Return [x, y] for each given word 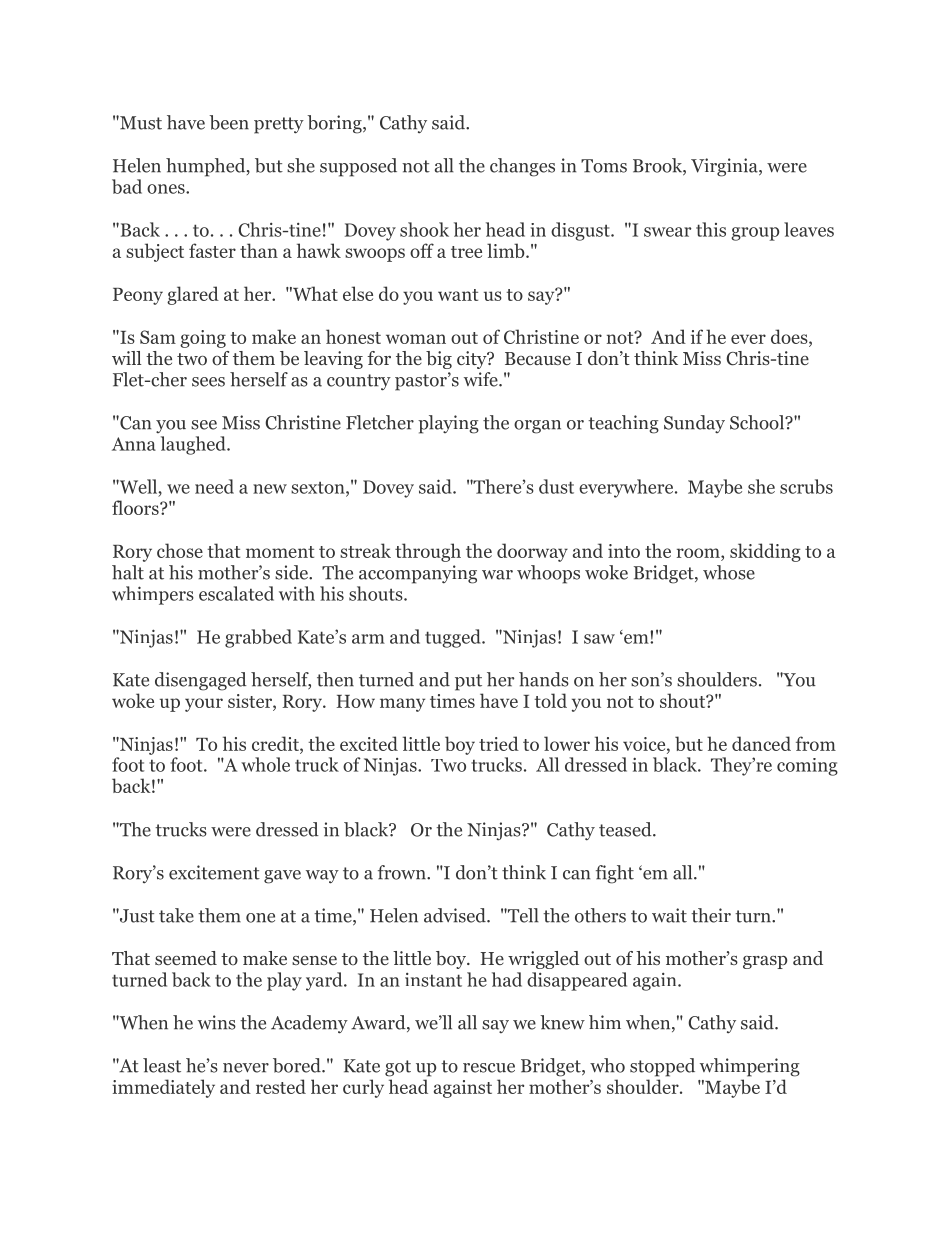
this [711, 229]
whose [729, 572]
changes [522, 167]
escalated [236, 593]
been [229, 122]
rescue [489, 1068]
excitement [214, 872]
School [758, 422]
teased [626, 829]
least [162, 1065]
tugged [454, 638]
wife [482, 379]
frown [403, 872]
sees [208, 382]
